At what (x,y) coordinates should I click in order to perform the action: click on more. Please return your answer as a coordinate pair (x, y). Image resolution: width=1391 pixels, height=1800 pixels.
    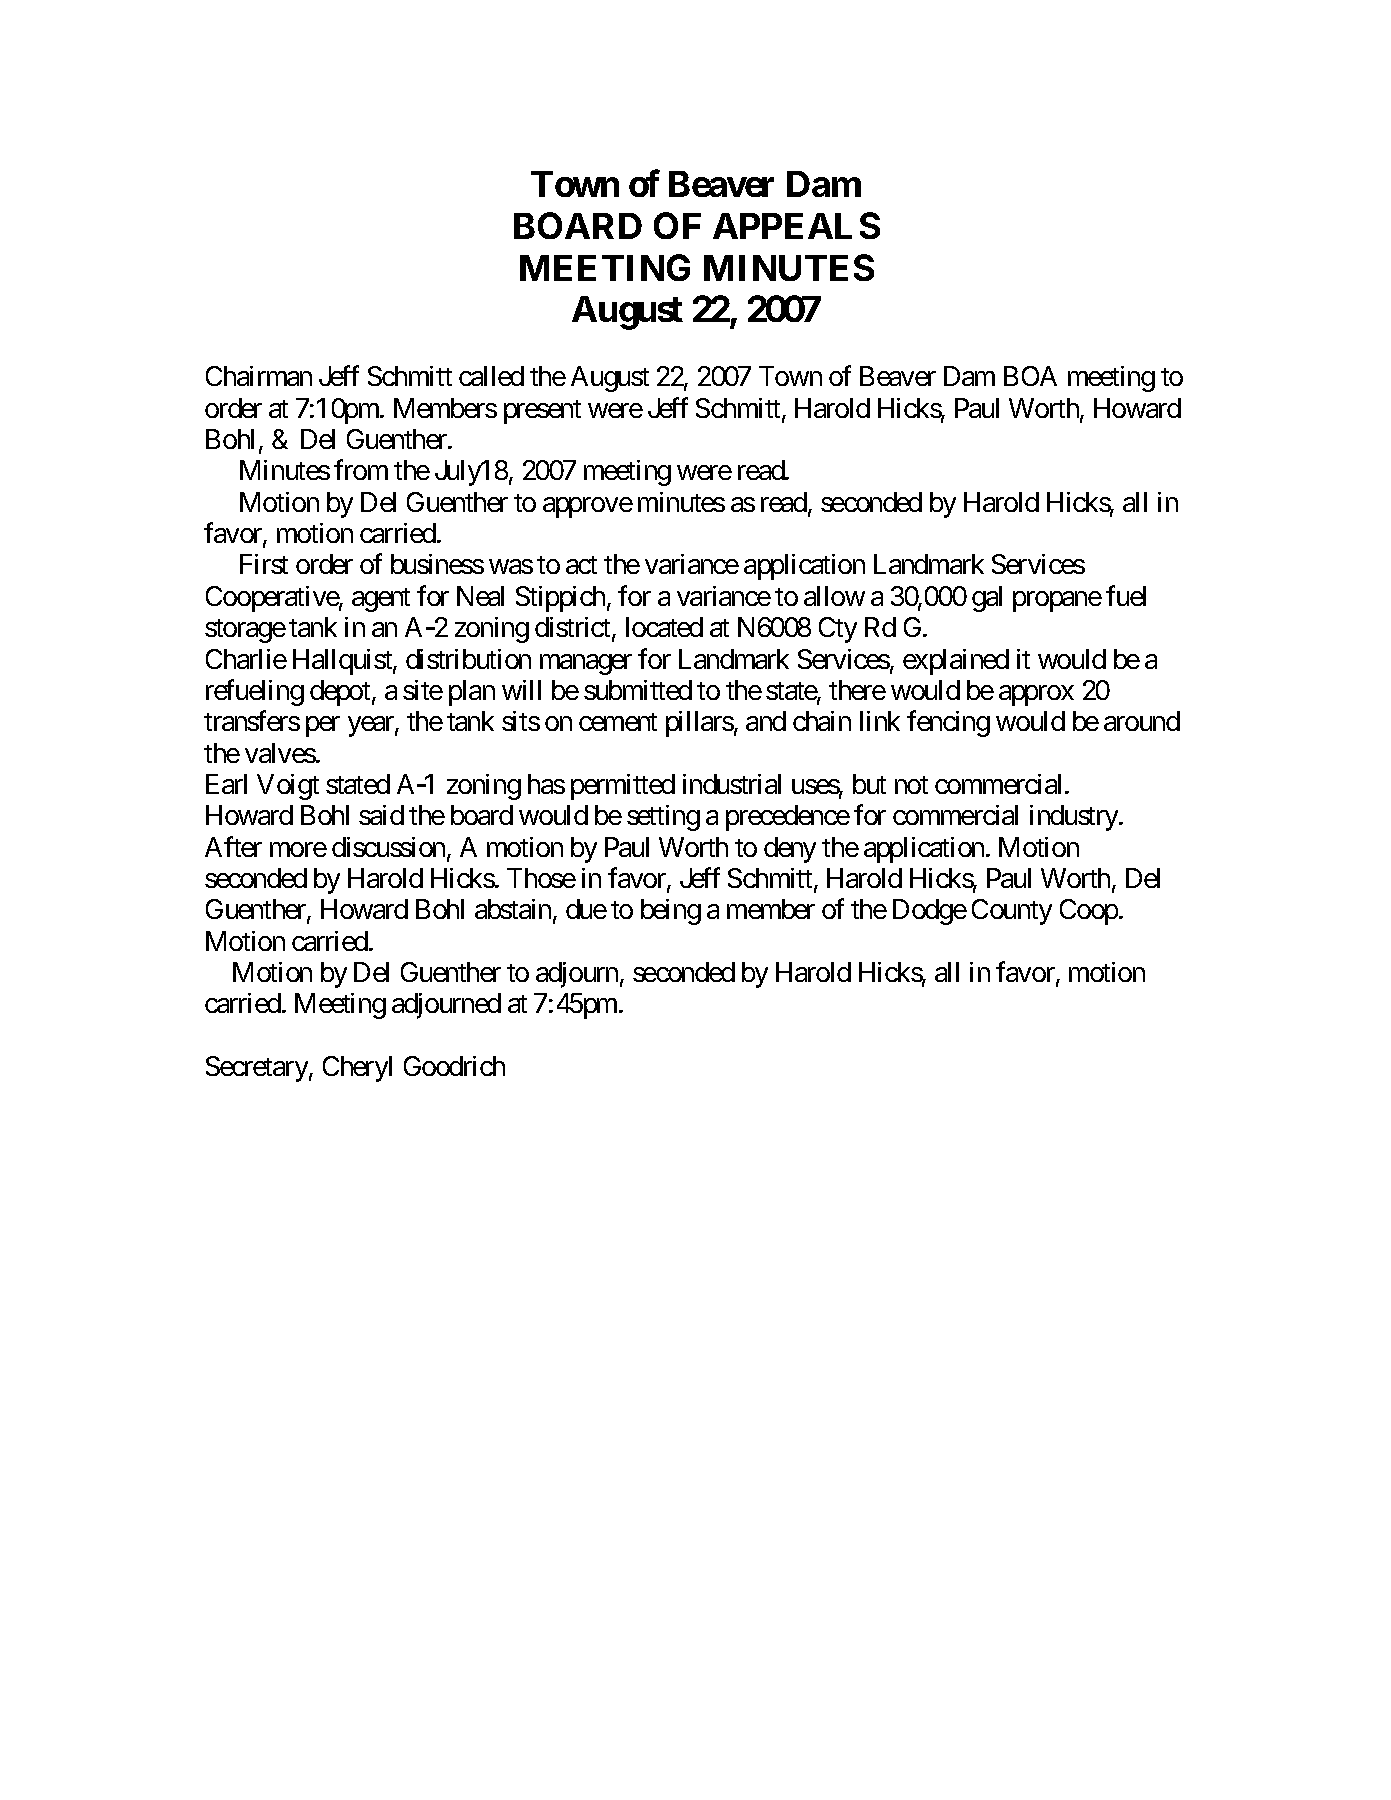
    Looking at the image, I should click on (298, 849).
